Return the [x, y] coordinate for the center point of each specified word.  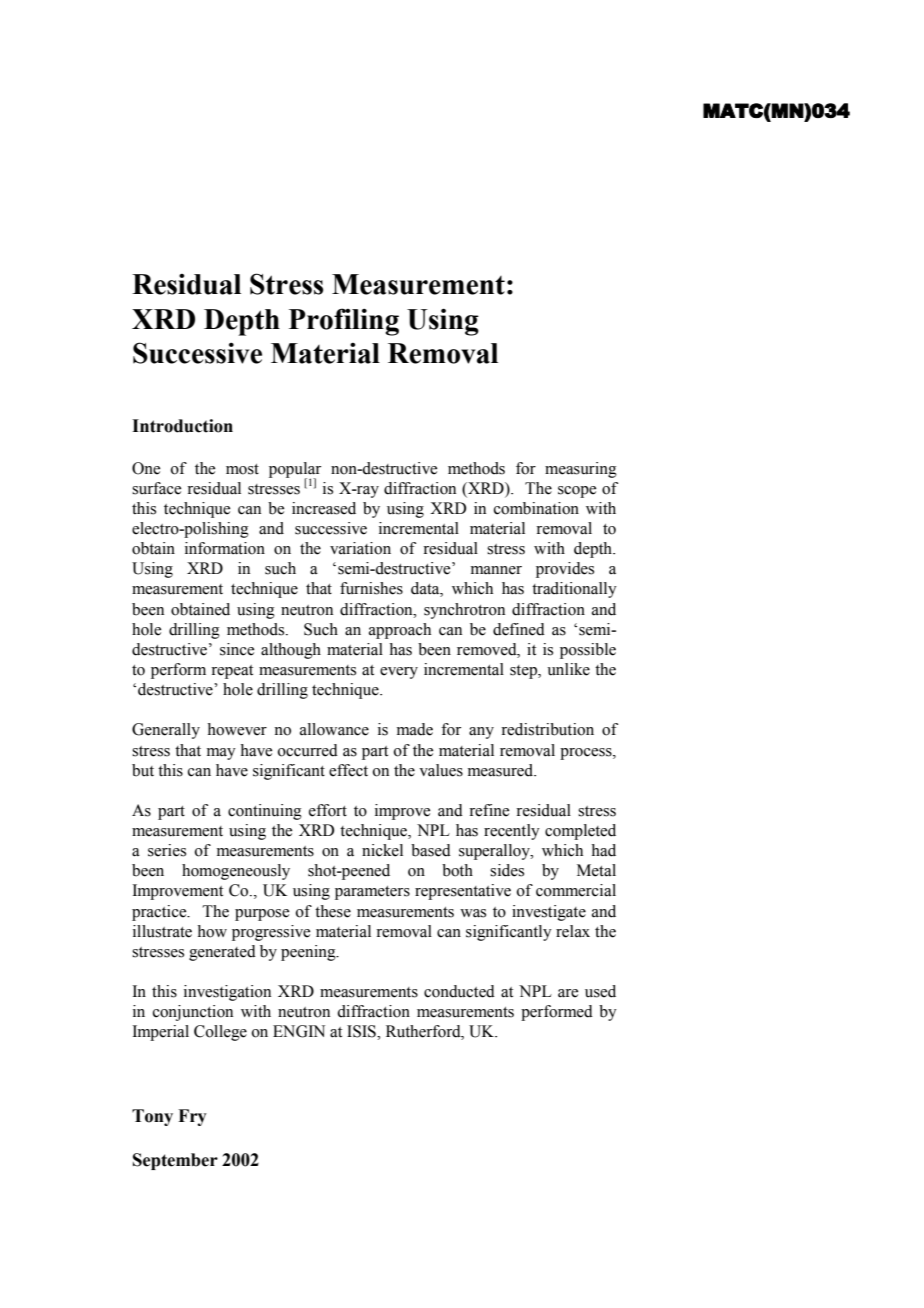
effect [348, 770]
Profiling [344, 322]
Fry [192, 1117]
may [221, 754]
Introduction [182, 426]
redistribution [547, 729]
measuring [581, 470]
